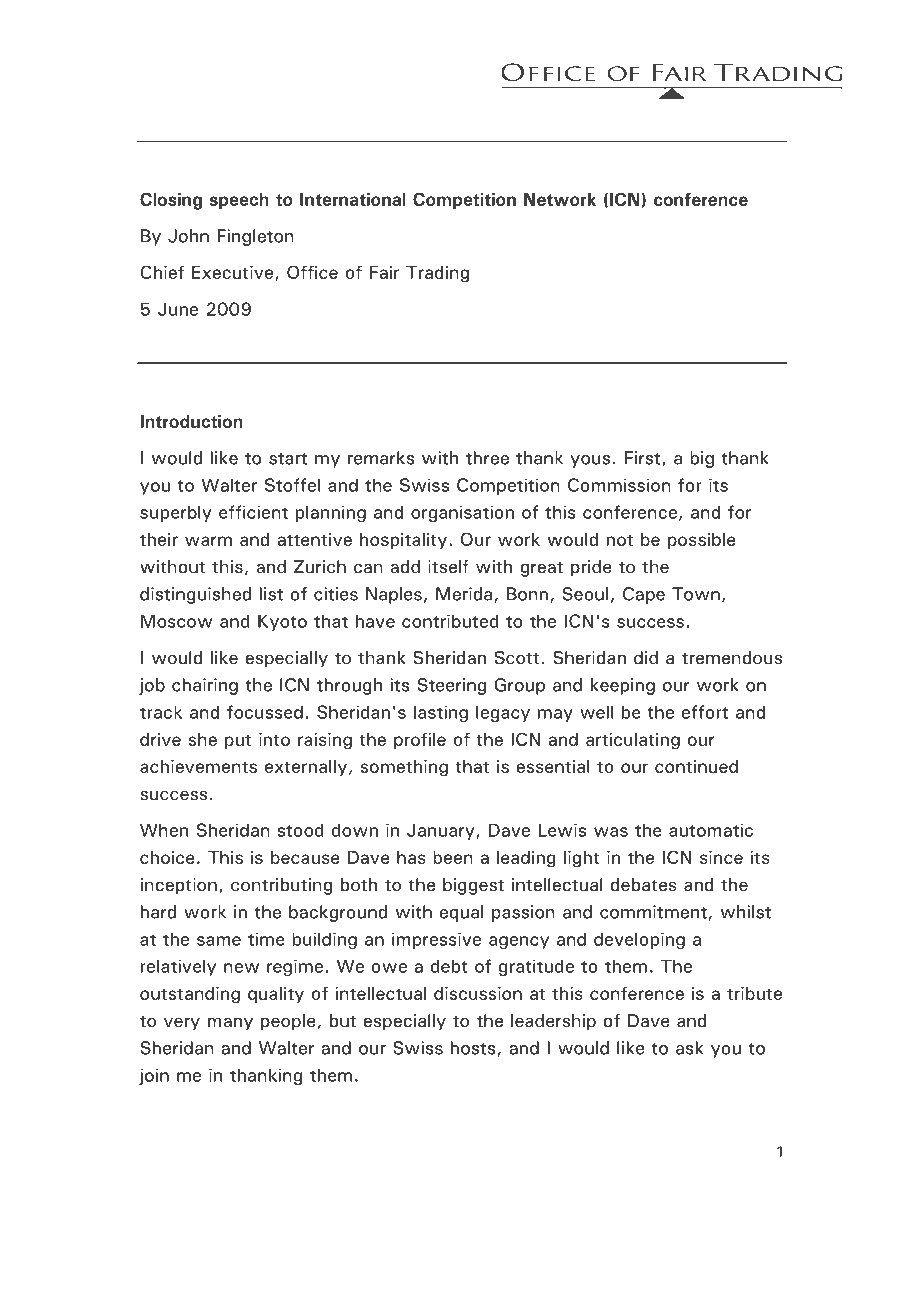  Describe the element at coordinates (473, 1048) in the document. I see `hosts` at that location.
